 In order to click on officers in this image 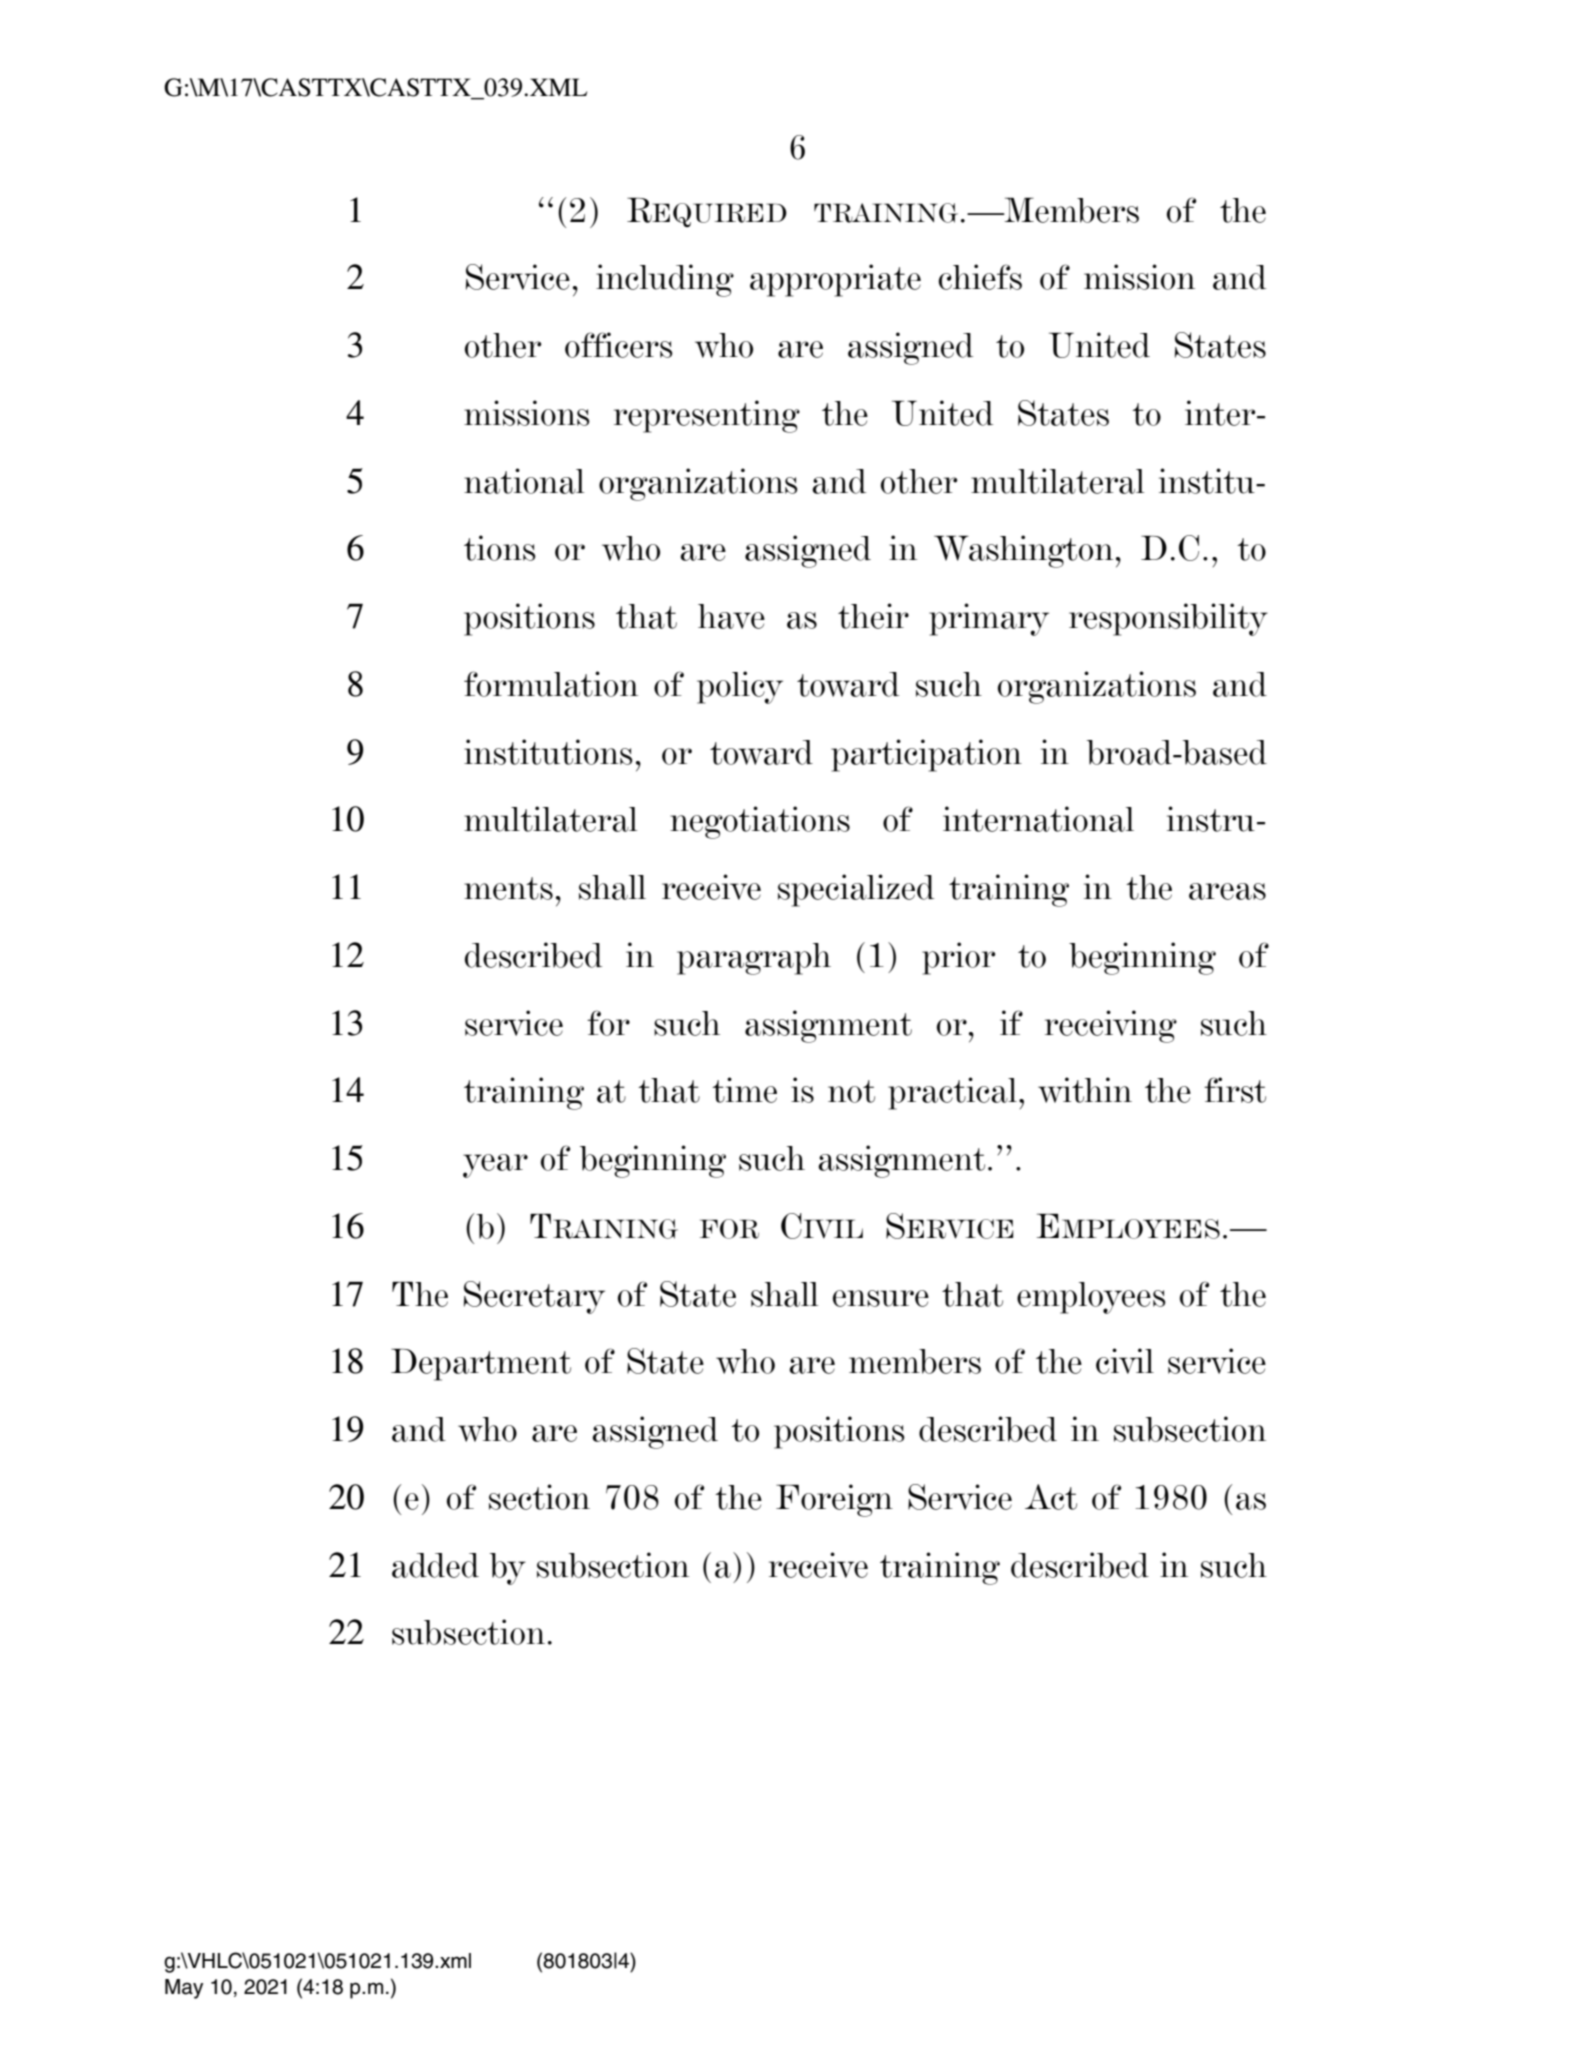, I will do `click(619, 345)`.
